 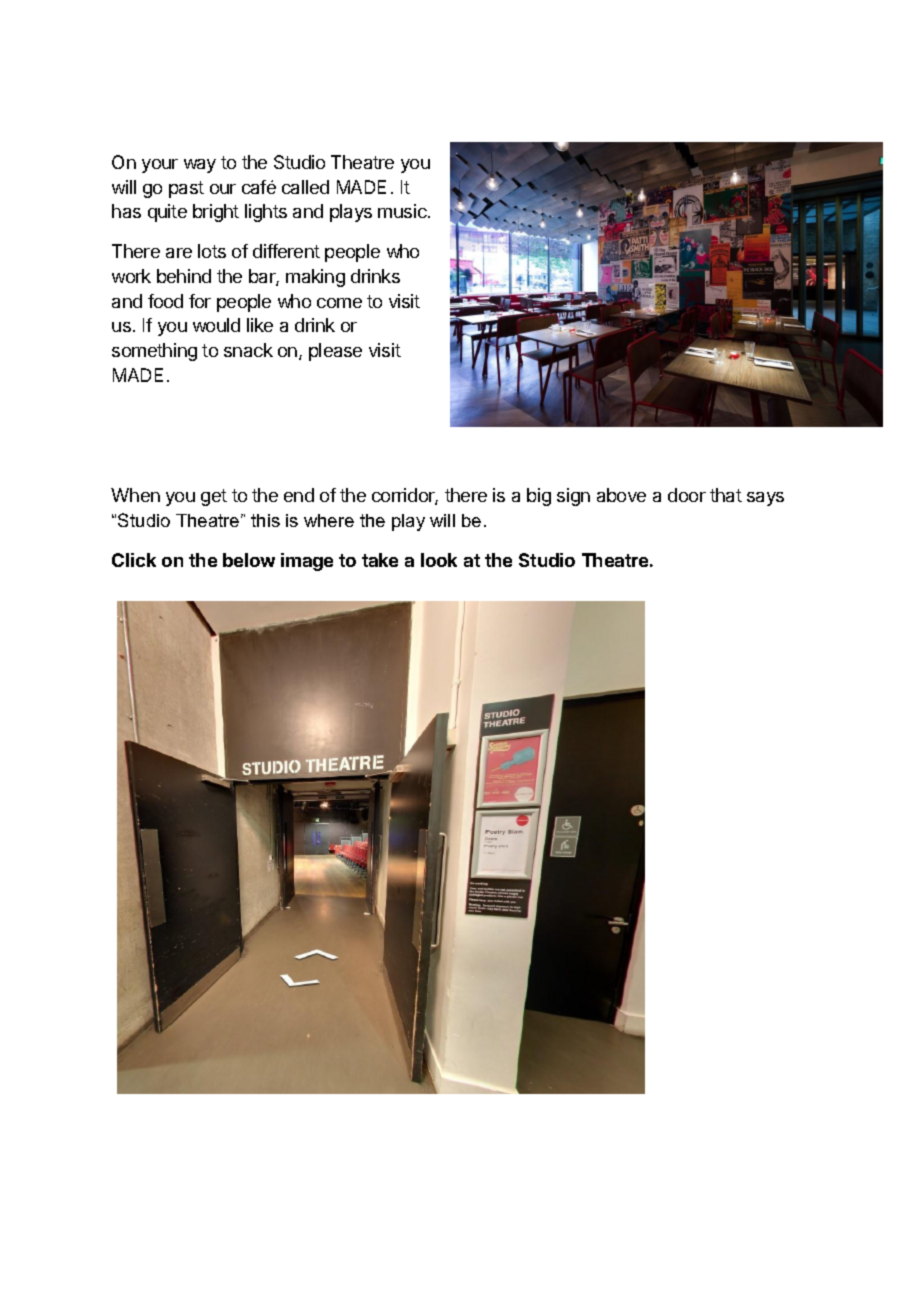 What do you see at coordinates (439, 560) in the screenshot?
I see `look` at bounding box center [439, 560].
